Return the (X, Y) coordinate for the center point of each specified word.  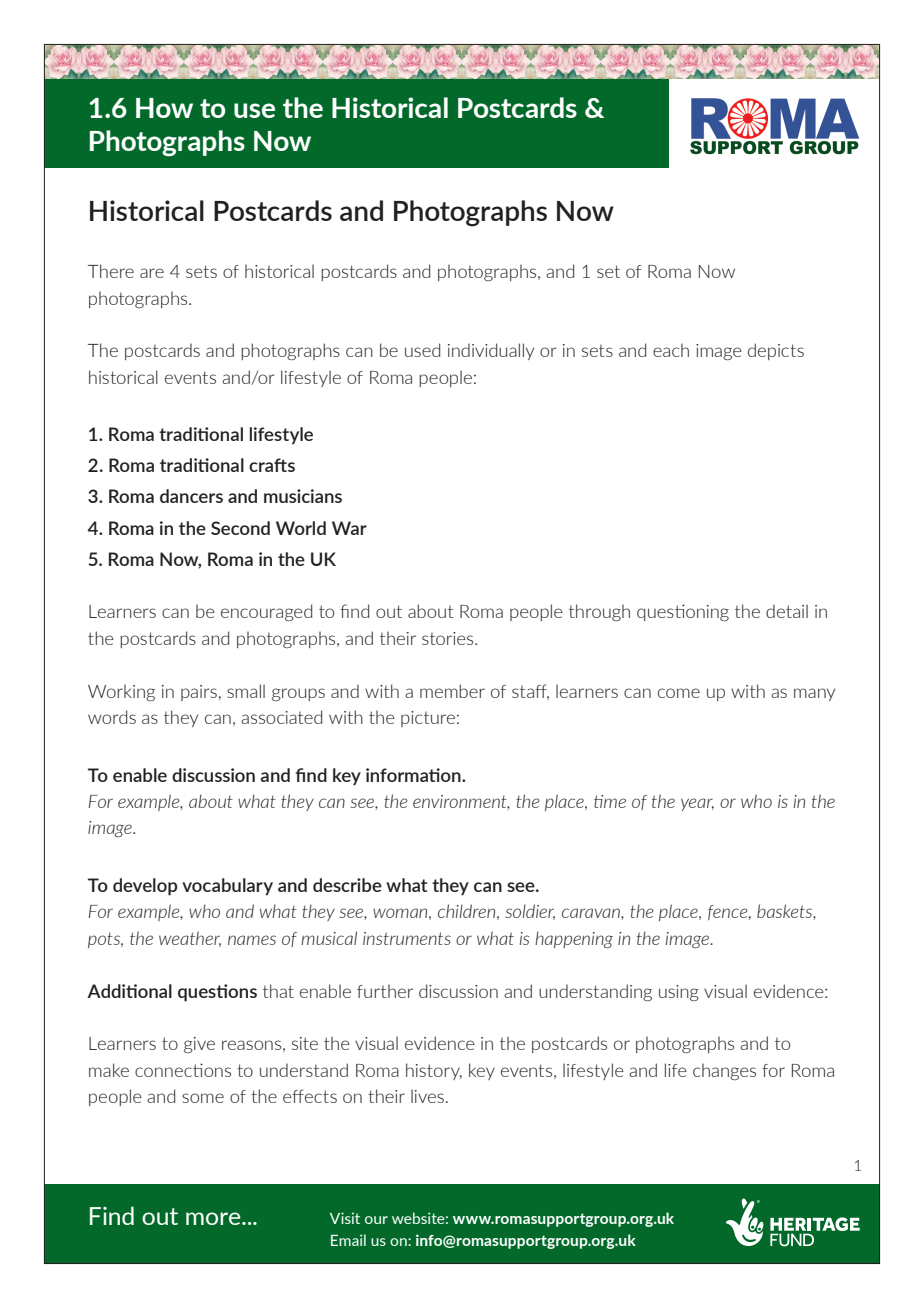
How (164, 108)
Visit (345, 1218)
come (679, 693)
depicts (776, 351)
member (452, 691)
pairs (199, 693)
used (422, 350)
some (203, 1098)
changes (724, 1071)
